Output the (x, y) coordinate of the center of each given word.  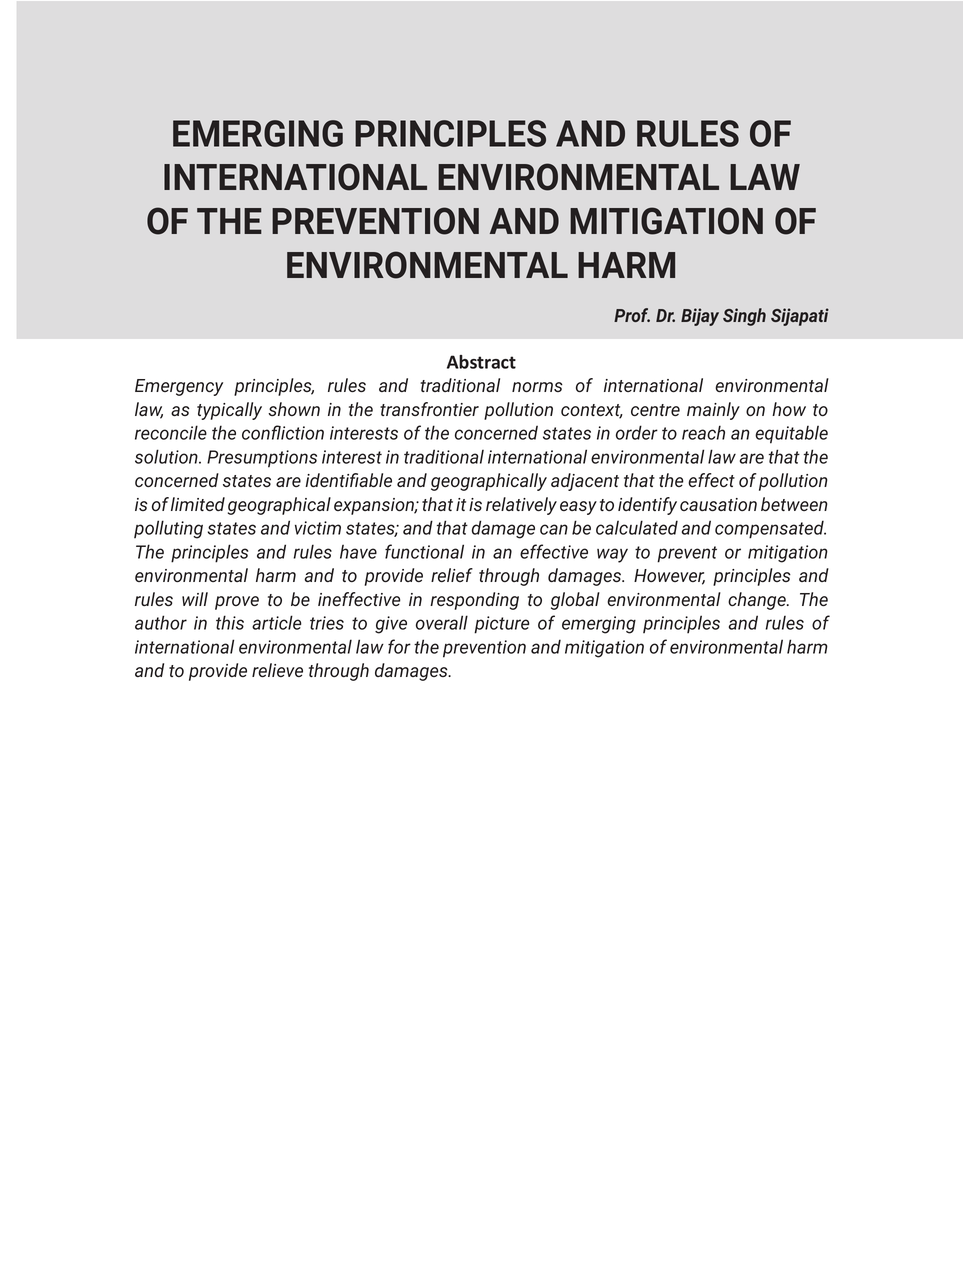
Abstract (481, 362)
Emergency (179, 387)
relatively (521, 506)
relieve (277, 670)
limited (198, 504)
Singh (744, 317)
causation (718, 504)
